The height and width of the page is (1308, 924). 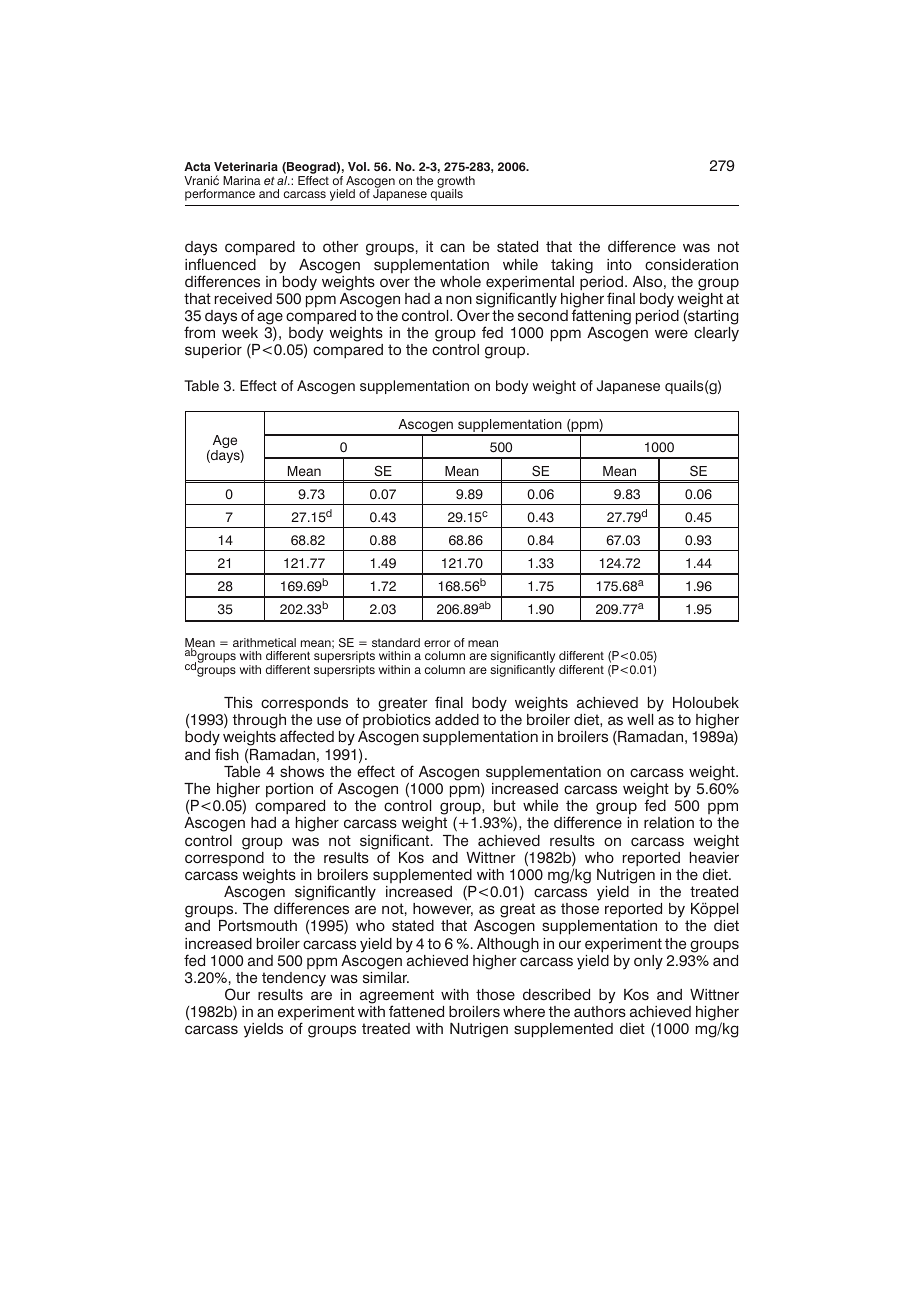 I want to click on Marina, so click(x=242, y=180).
